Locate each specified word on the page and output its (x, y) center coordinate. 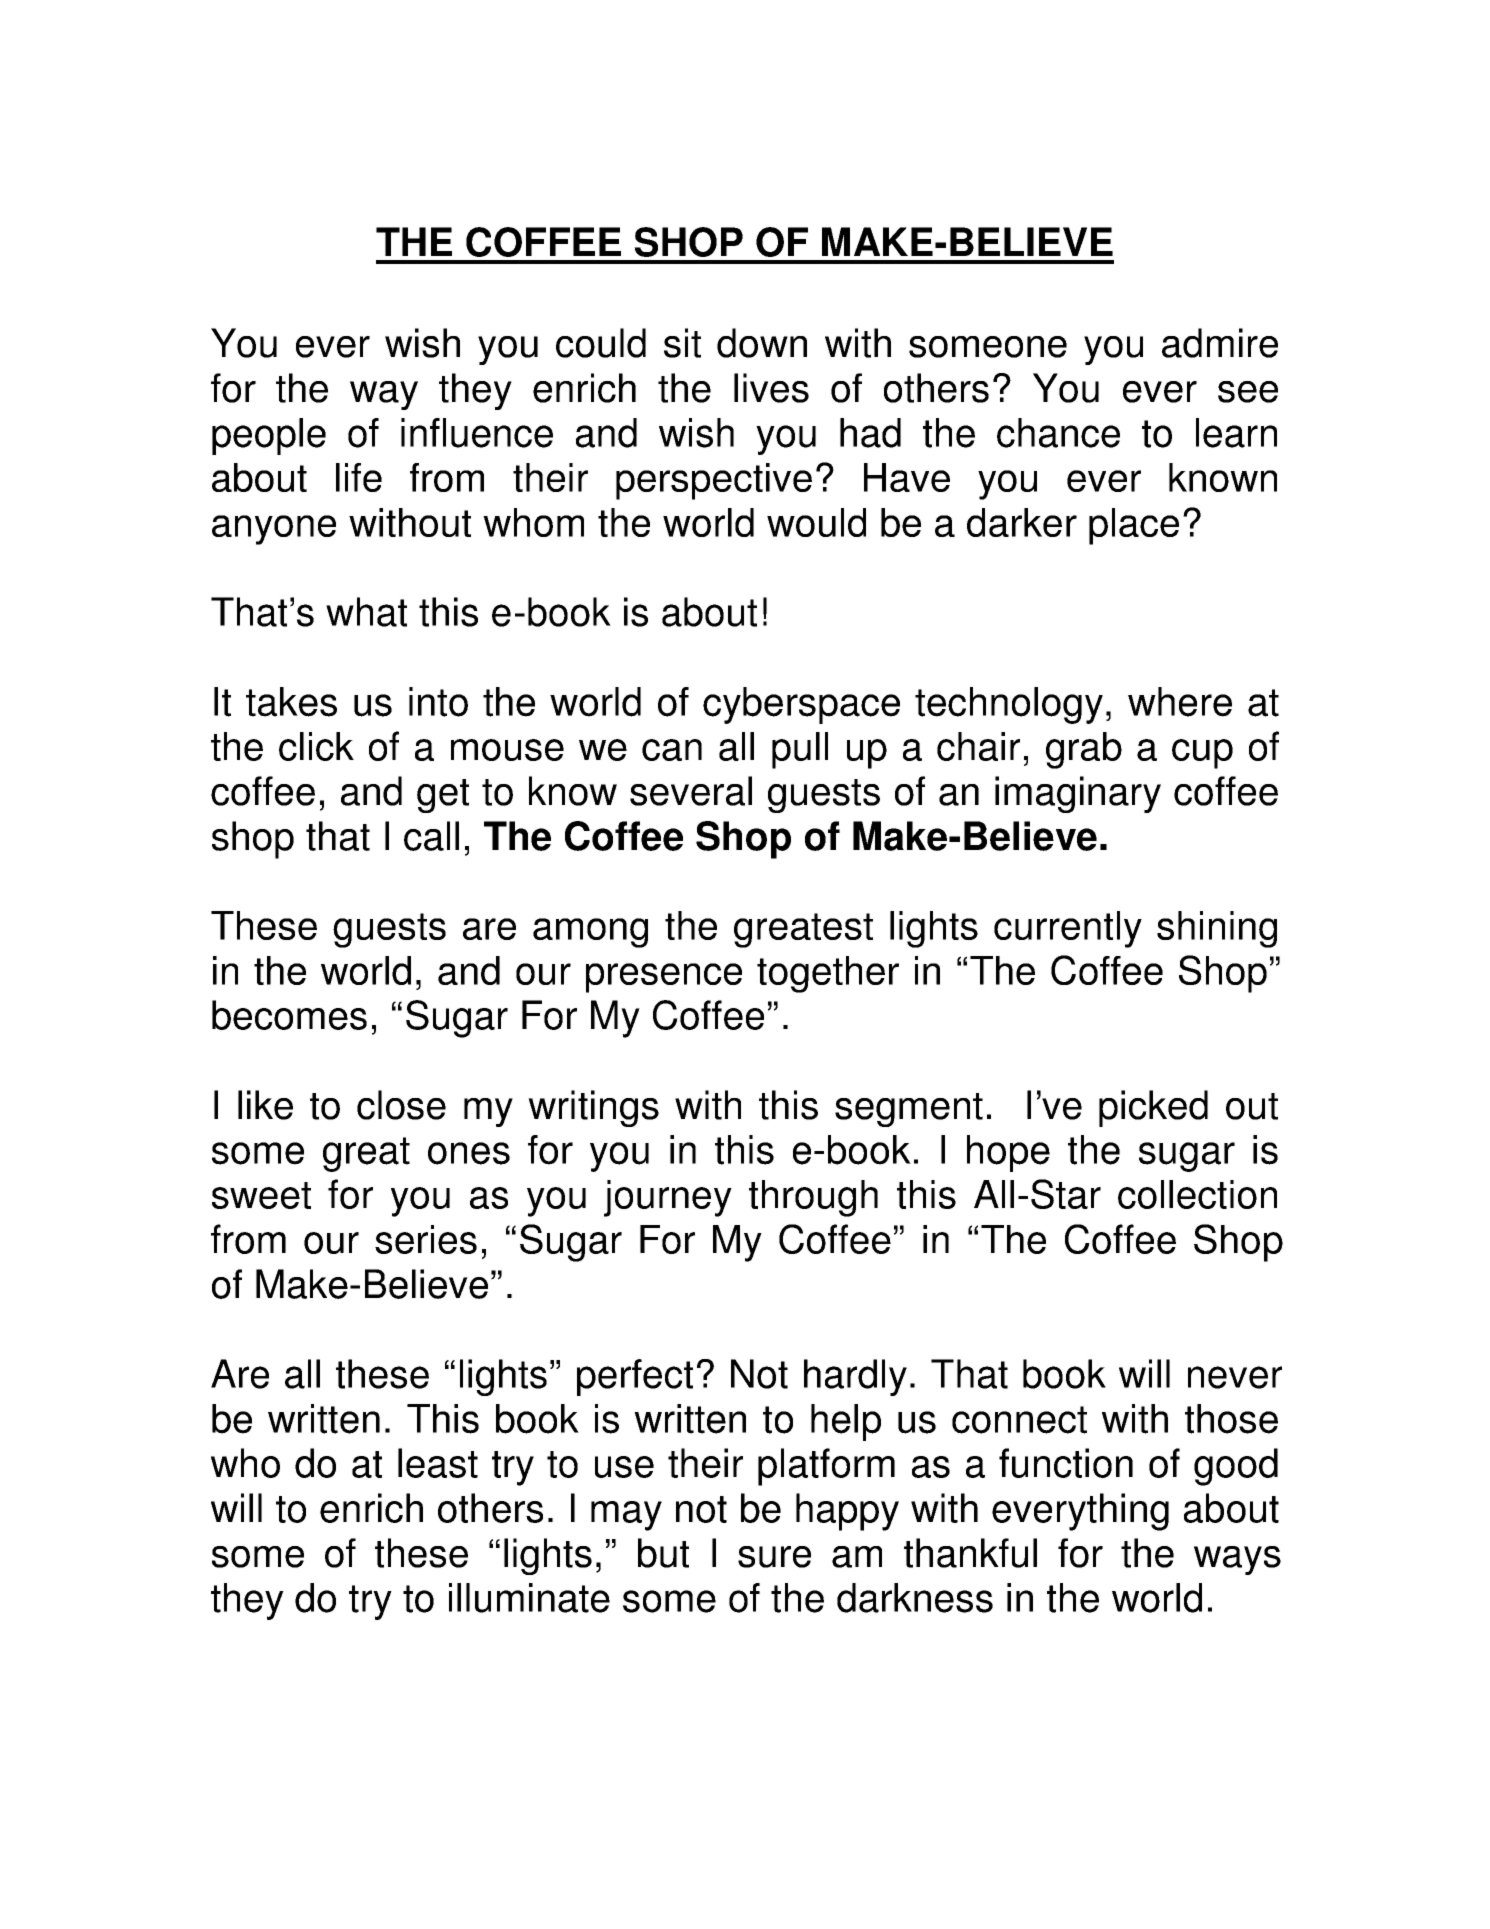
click (316, 746)
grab (1084, 750)
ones (469, 1153)
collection (1197, 1194)
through (813, 1198)
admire (1220, 343)
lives (771, 388)
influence (477, 433)
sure (774, 1557)
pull (800, 750)
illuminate (529, 1598)
